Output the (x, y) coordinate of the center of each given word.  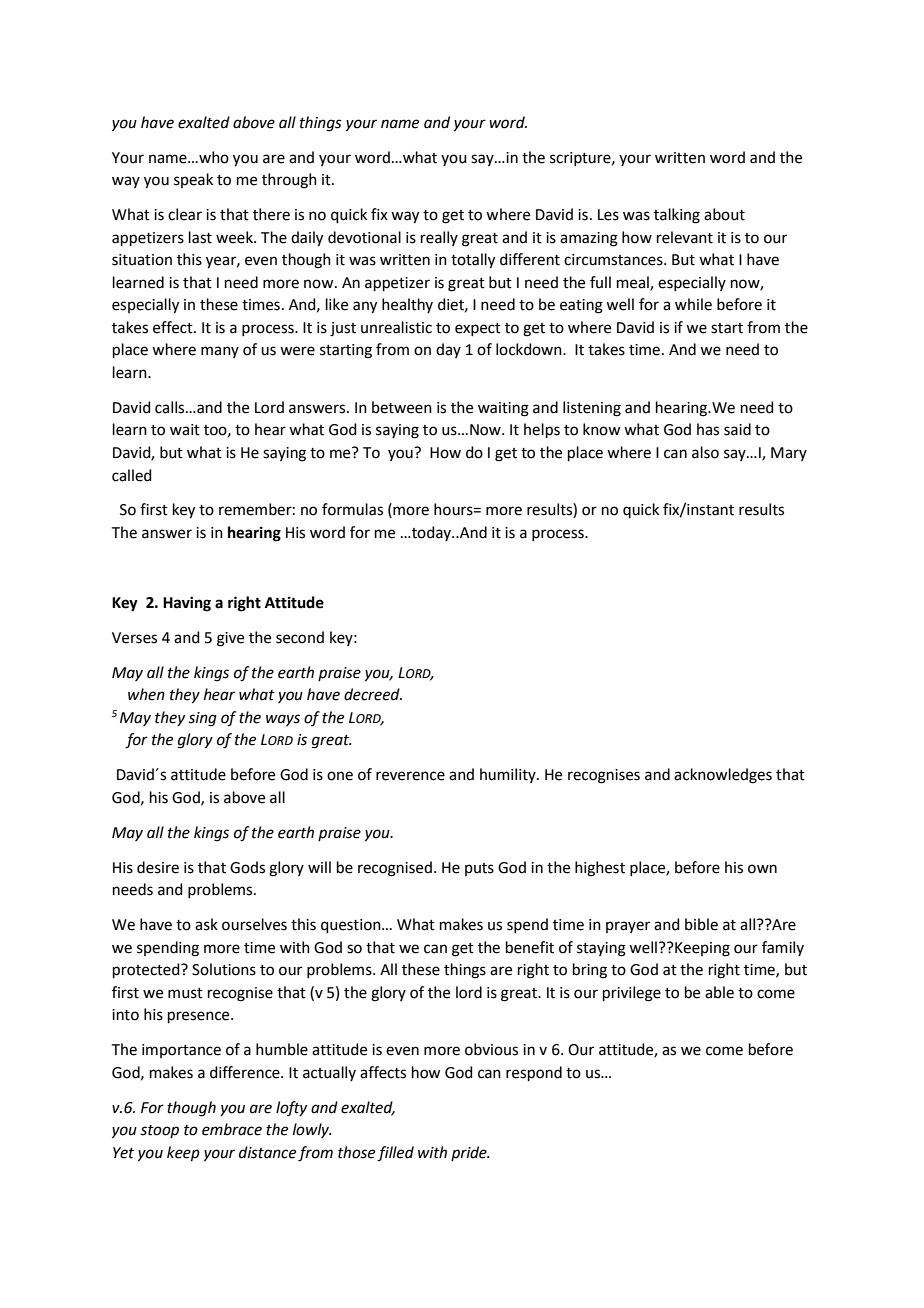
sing (202, 719)
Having (187, 604)
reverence (410, 776)
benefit (530, 947)
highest (600, 869)
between (402, 407)
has (708, 429)
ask (206, 924)
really (439, 238)
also (705, 452)
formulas (352, 509)
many (220, 352)
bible (701, 924)
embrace (232, 1129)
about (724, 214)
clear (185, 214)
